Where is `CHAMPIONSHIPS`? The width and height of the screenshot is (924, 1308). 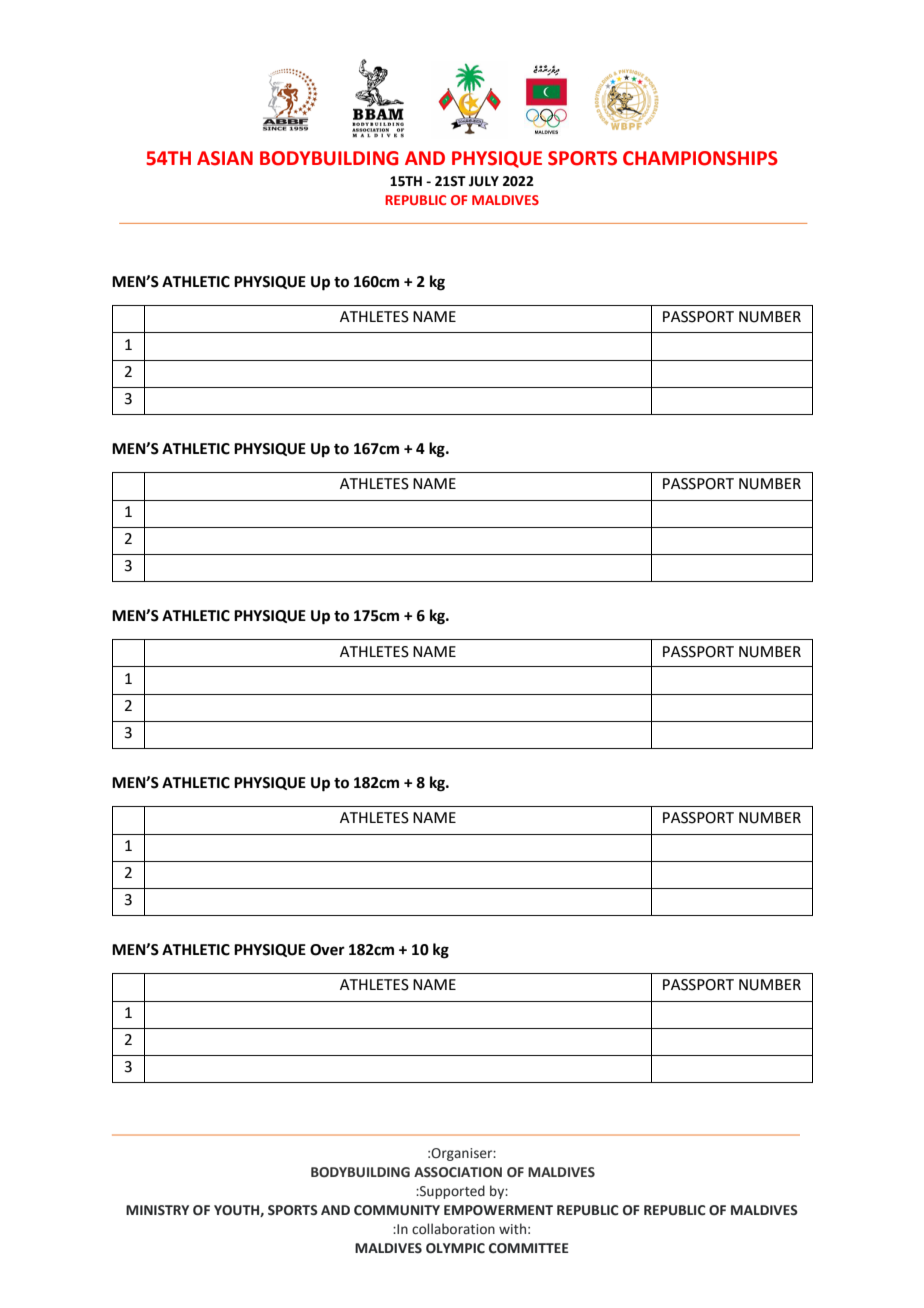 CHAMPIONSHIPS is located at coordinates (700, 158).
